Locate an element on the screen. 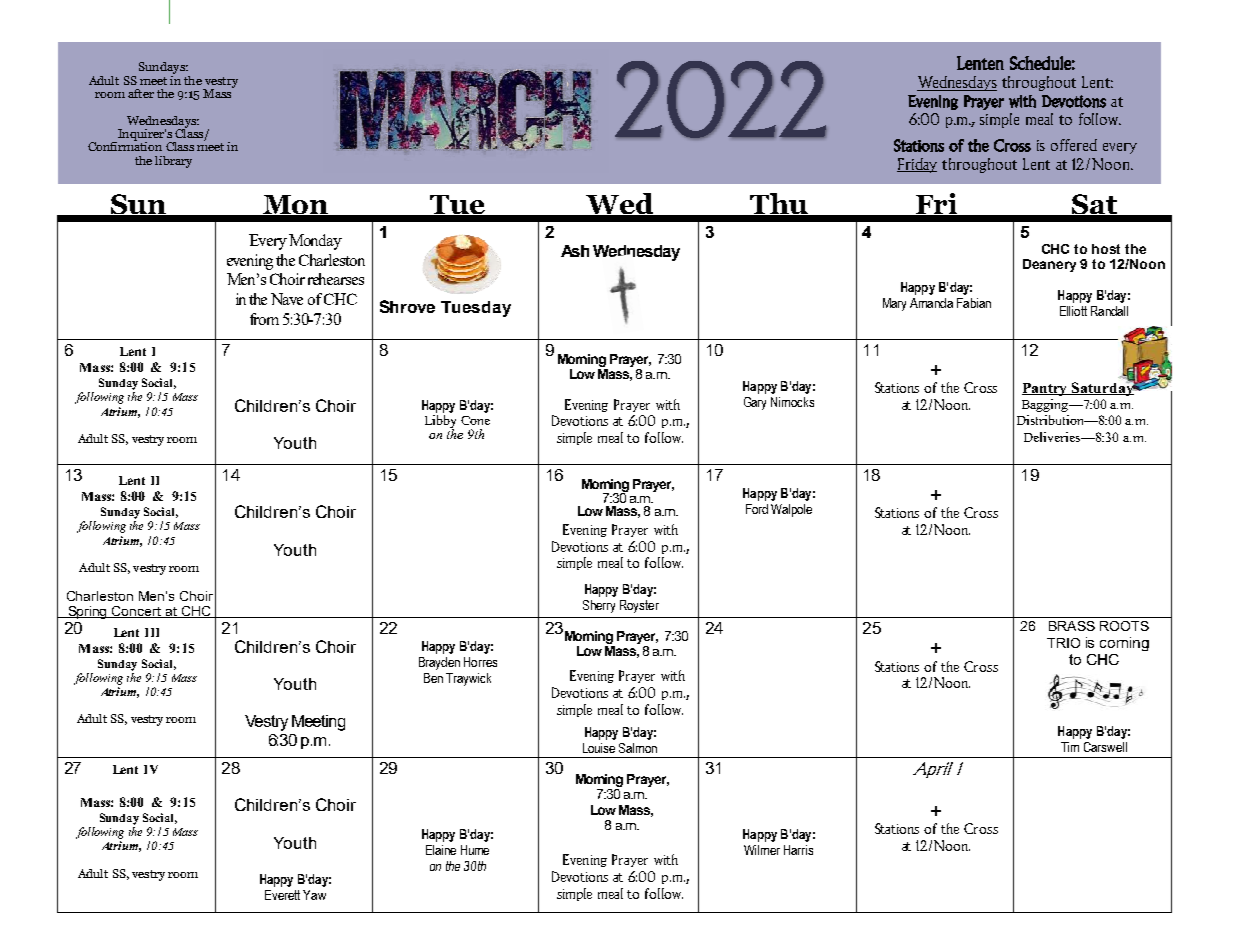 Image resolution: width=1233 pixels, height=952 pixels. Ford is located at coordinates (757, 509).
